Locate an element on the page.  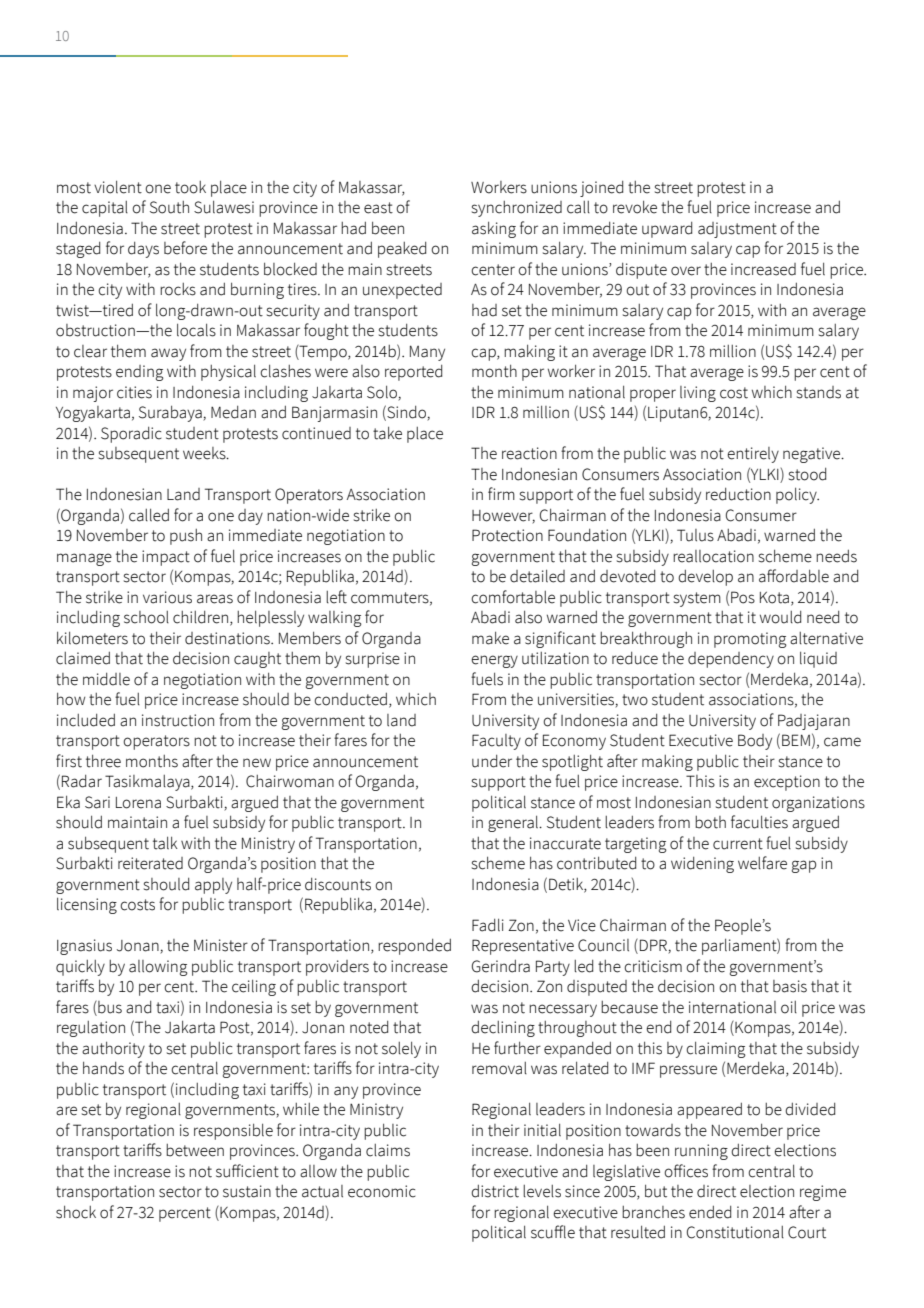
district is located at coordinates (495, 1191).
